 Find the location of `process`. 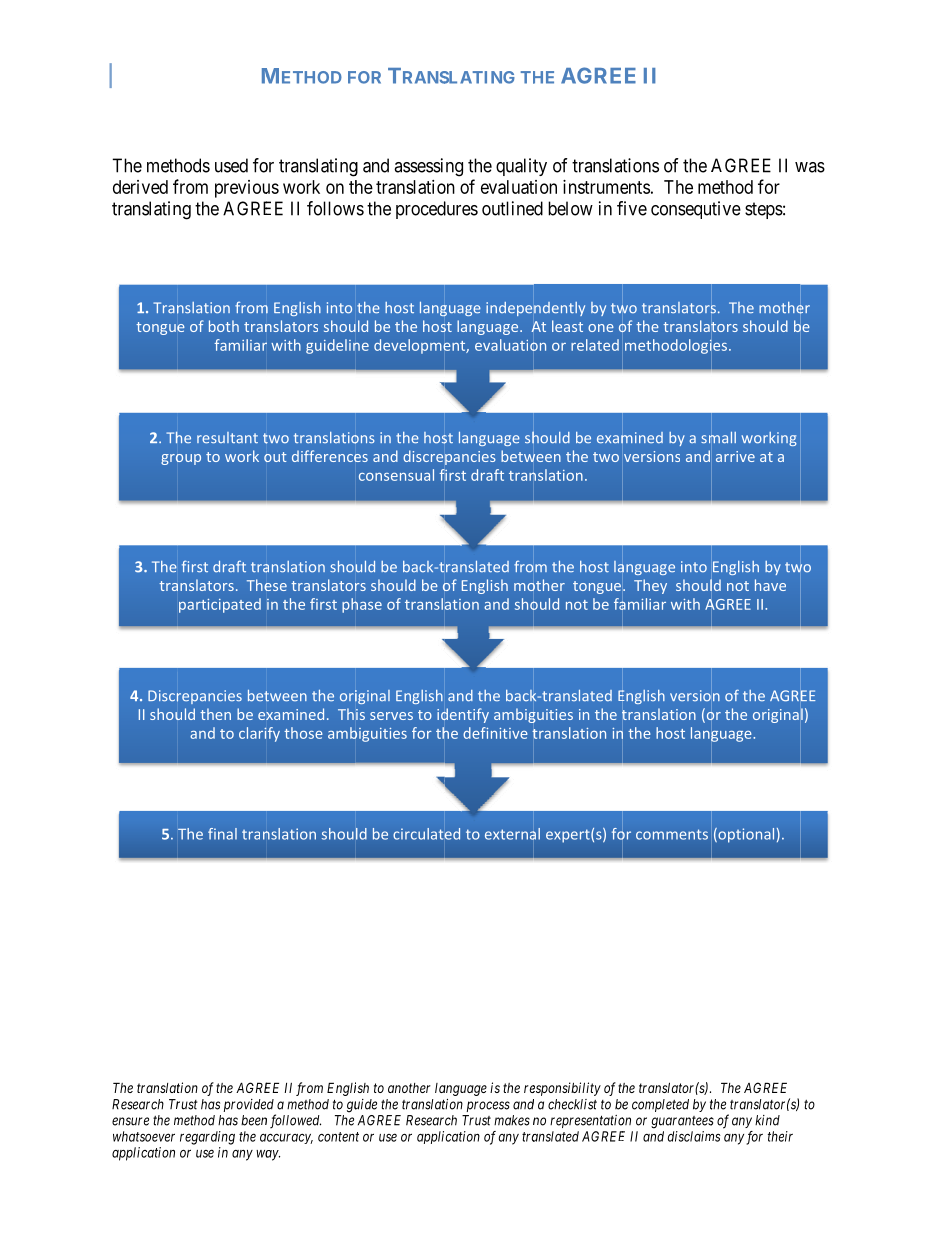

process is located at coordinates (488, 1106).
